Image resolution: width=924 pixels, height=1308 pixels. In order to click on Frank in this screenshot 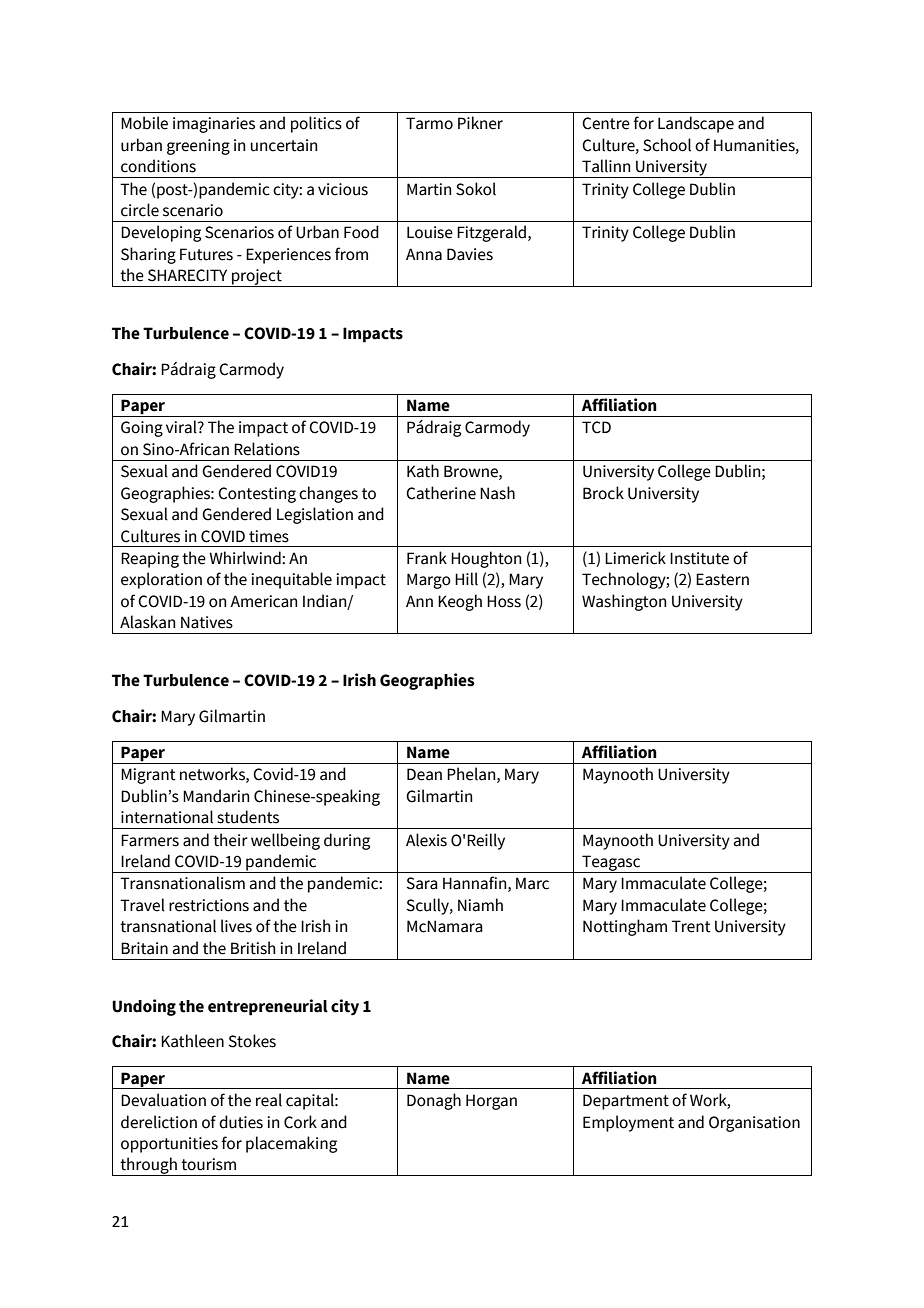, I will do `click(427, 558)`.
